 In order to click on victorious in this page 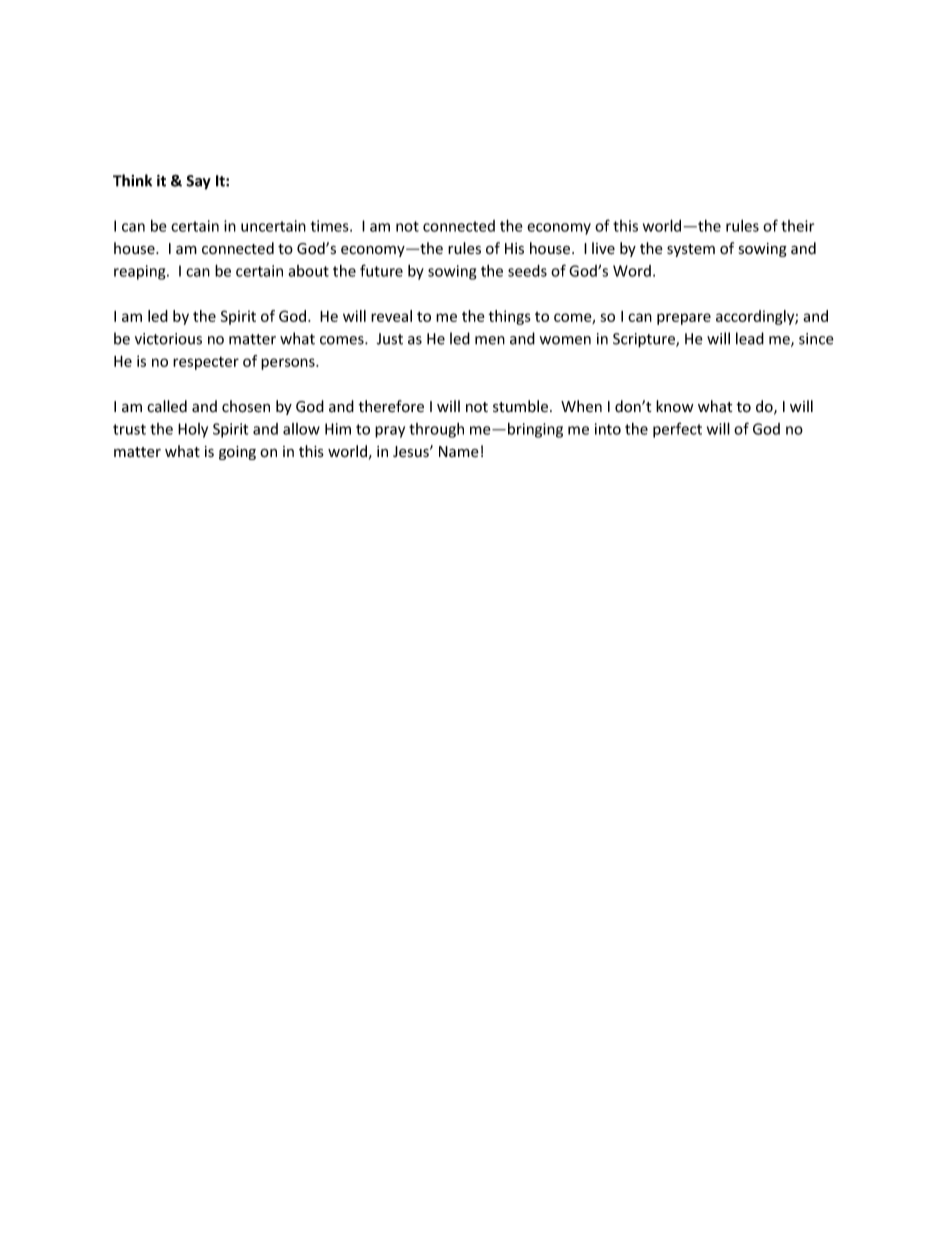, I will do `click(168, 339)`.
